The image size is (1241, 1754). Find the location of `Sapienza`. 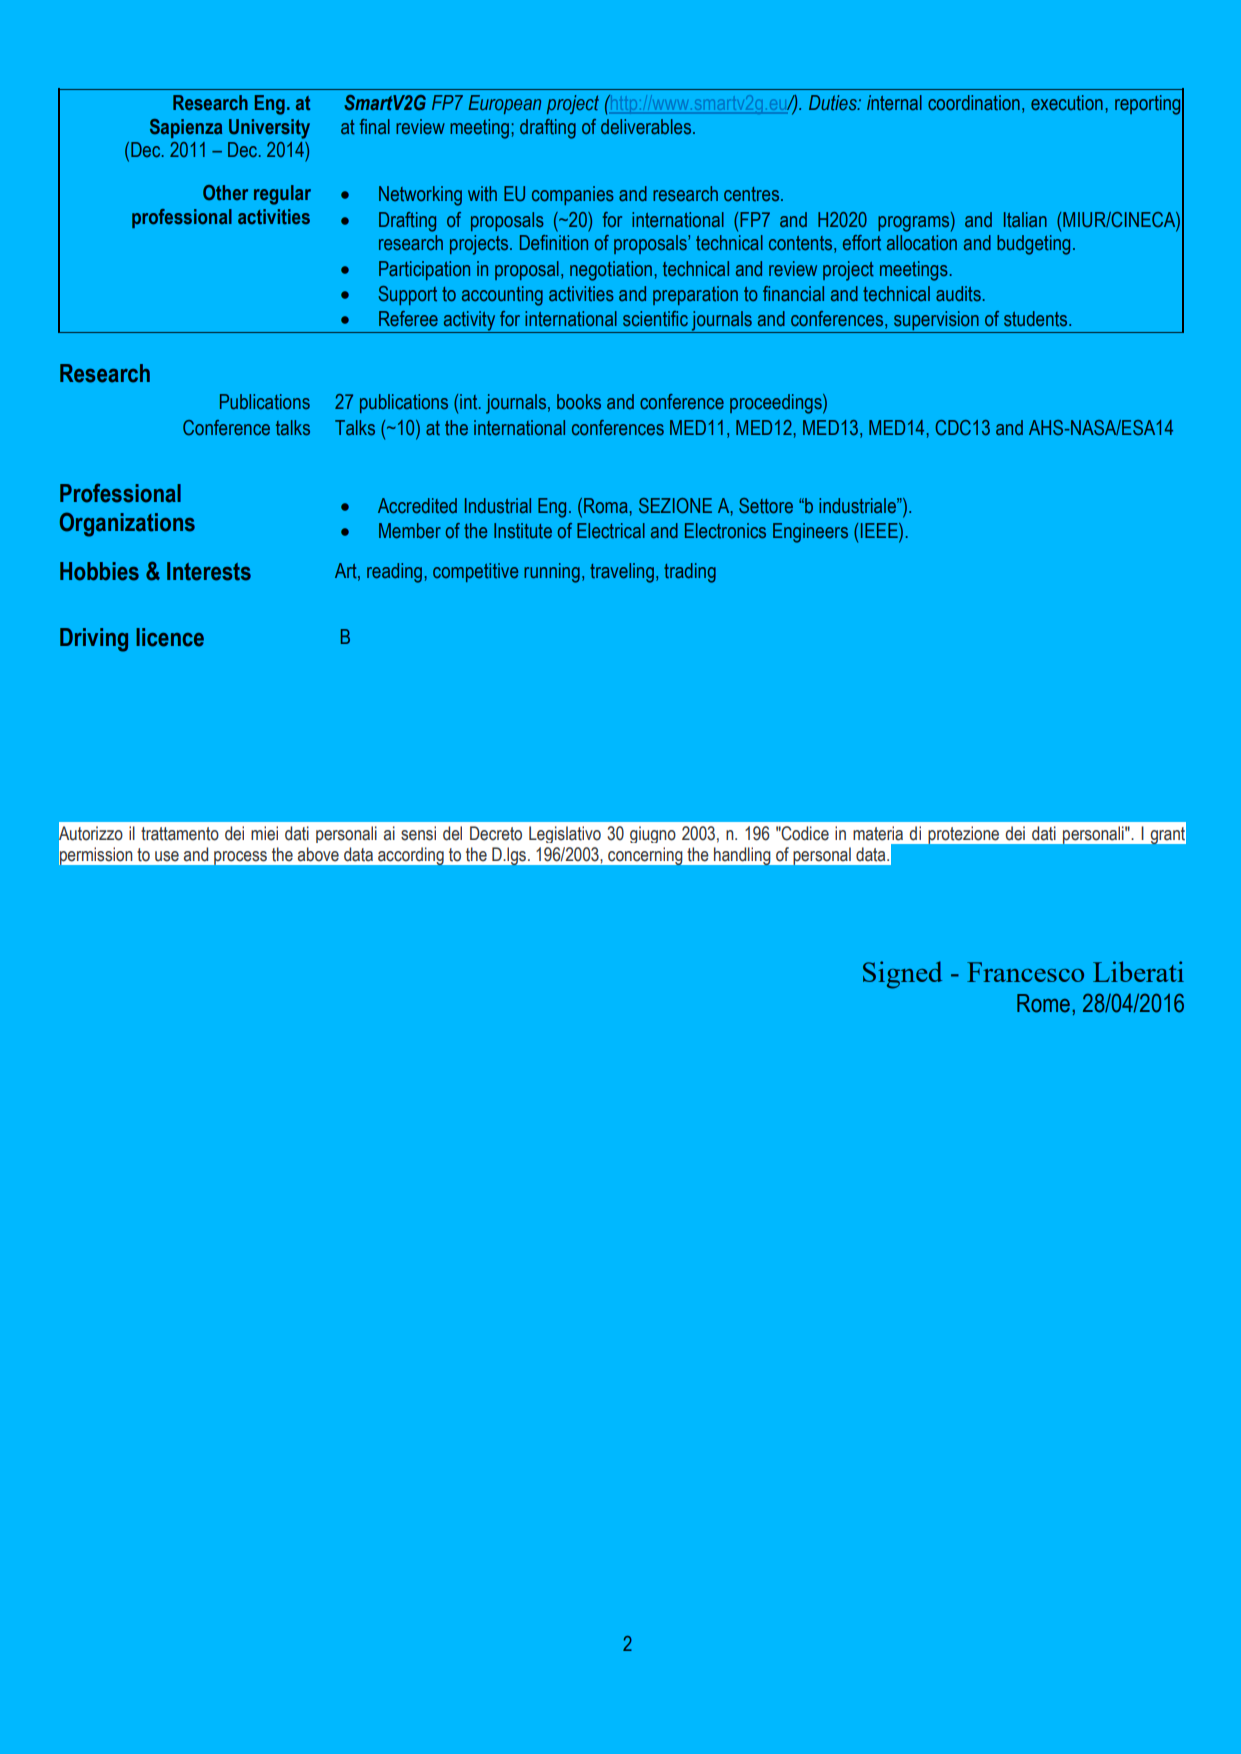

Sapienza is located at coordinates (186, 128).
